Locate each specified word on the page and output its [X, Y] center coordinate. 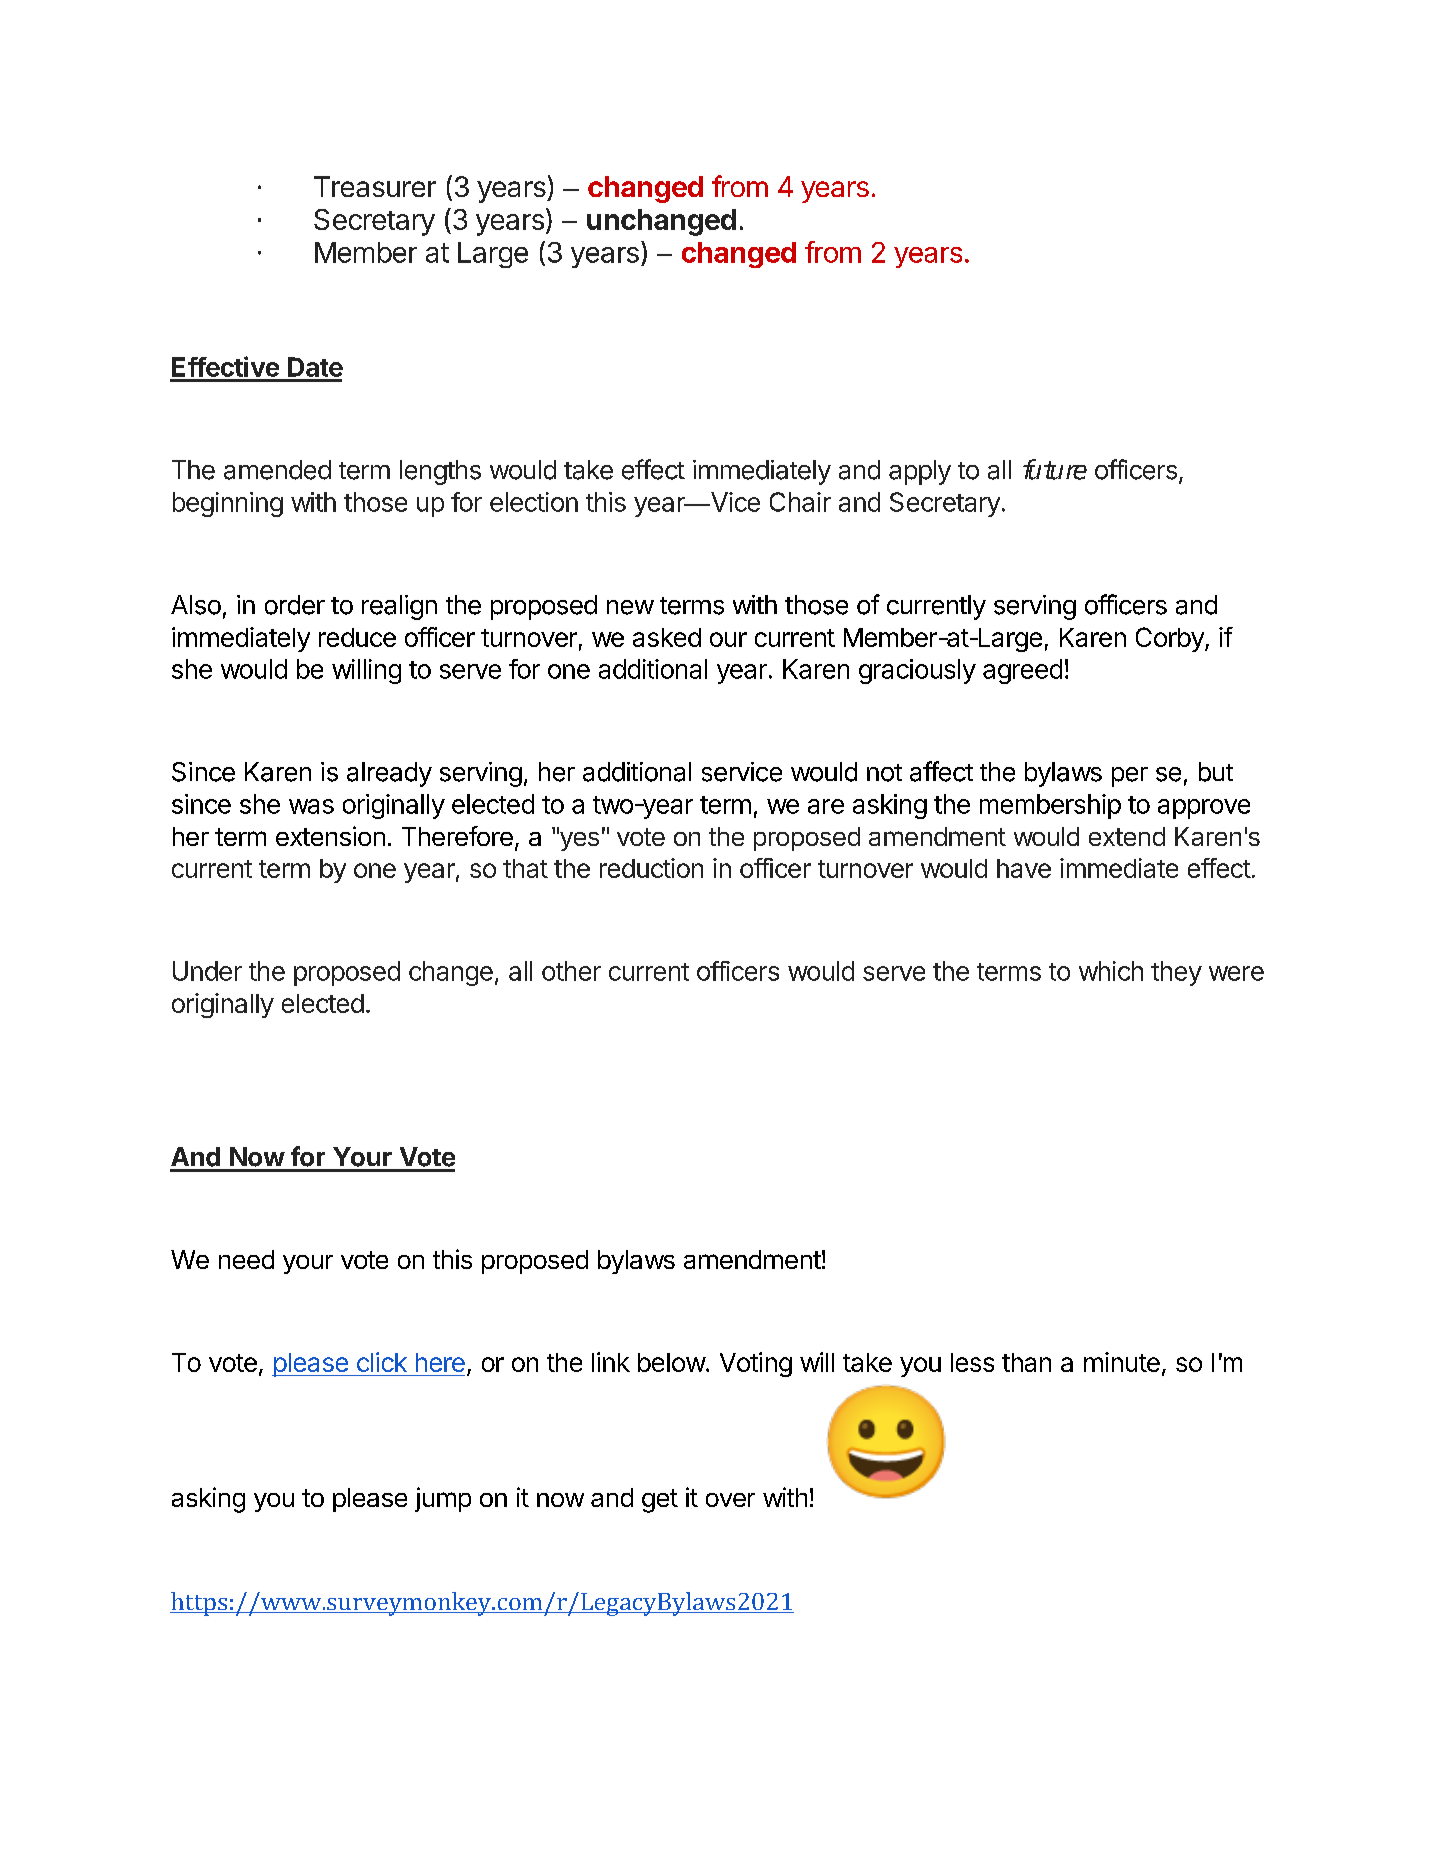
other [571, 971]
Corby [1171, 639]
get [660, 1501]
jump [443, 1499]
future [1055, 469]
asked [667, 637]
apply [920, 472]
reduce [357, 637]
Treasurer [375, 186]
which [1111, 971]
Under [207, 971]
